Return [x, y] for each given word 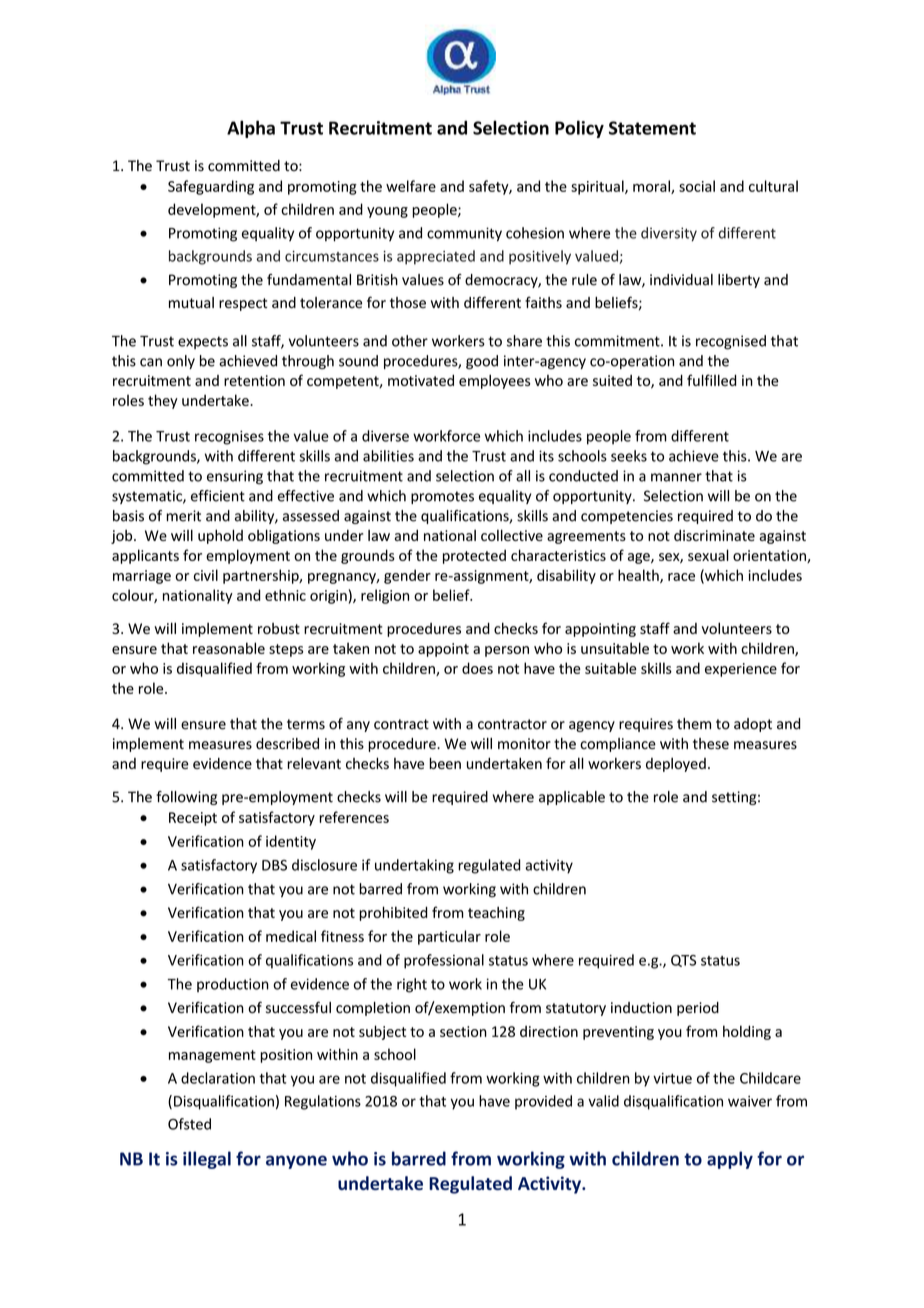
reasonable [229, 648]
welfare [411, 186]
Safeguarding [211, 187]
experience [741, 670]
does [477, 668]
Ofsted [189, 1124]
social [697, 186]
